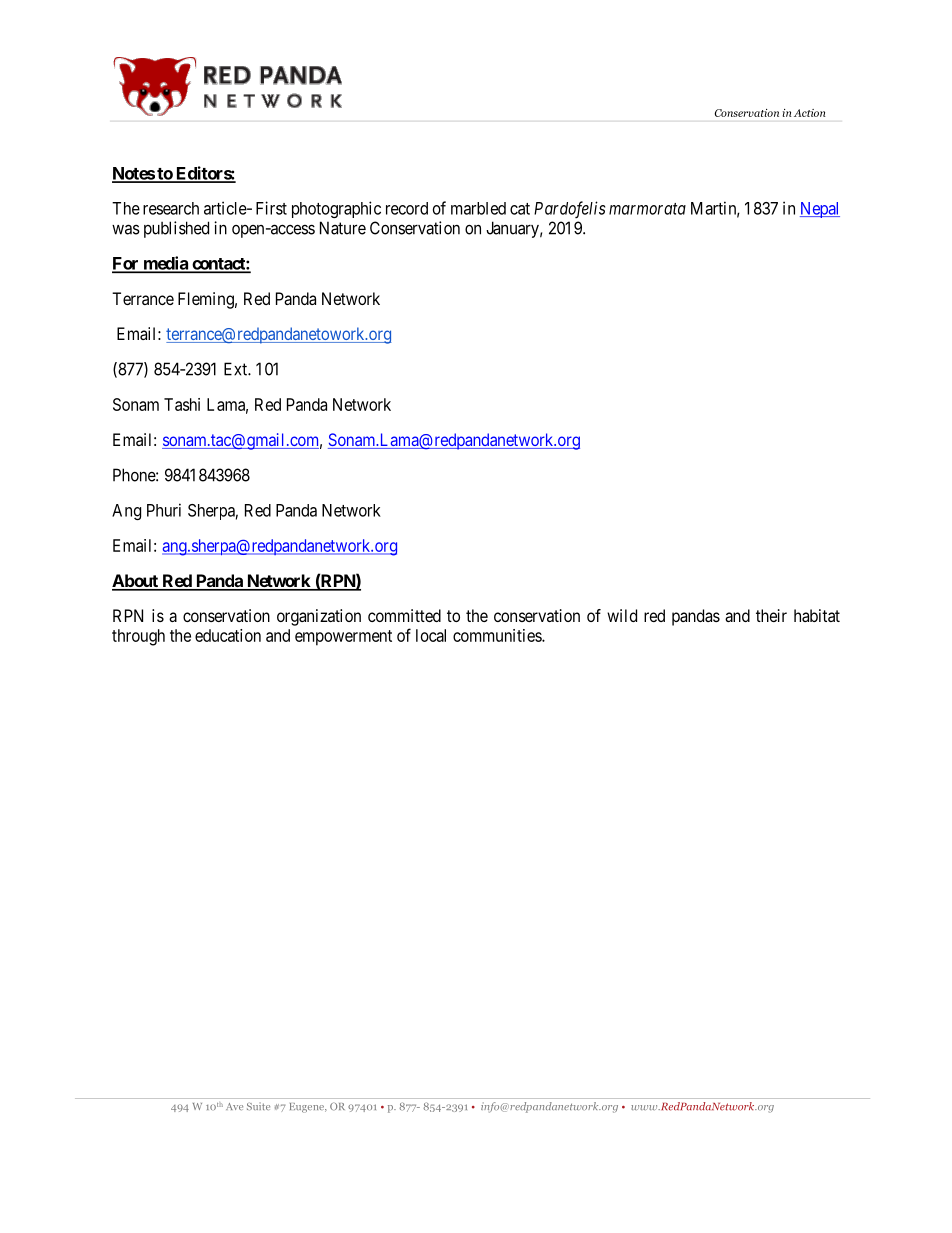 The height and width of the screenshot is (1233, 952). What do you see at coordinates (407, 208) in the screenshot?
I see `record` at bounding box center [407, 208].
